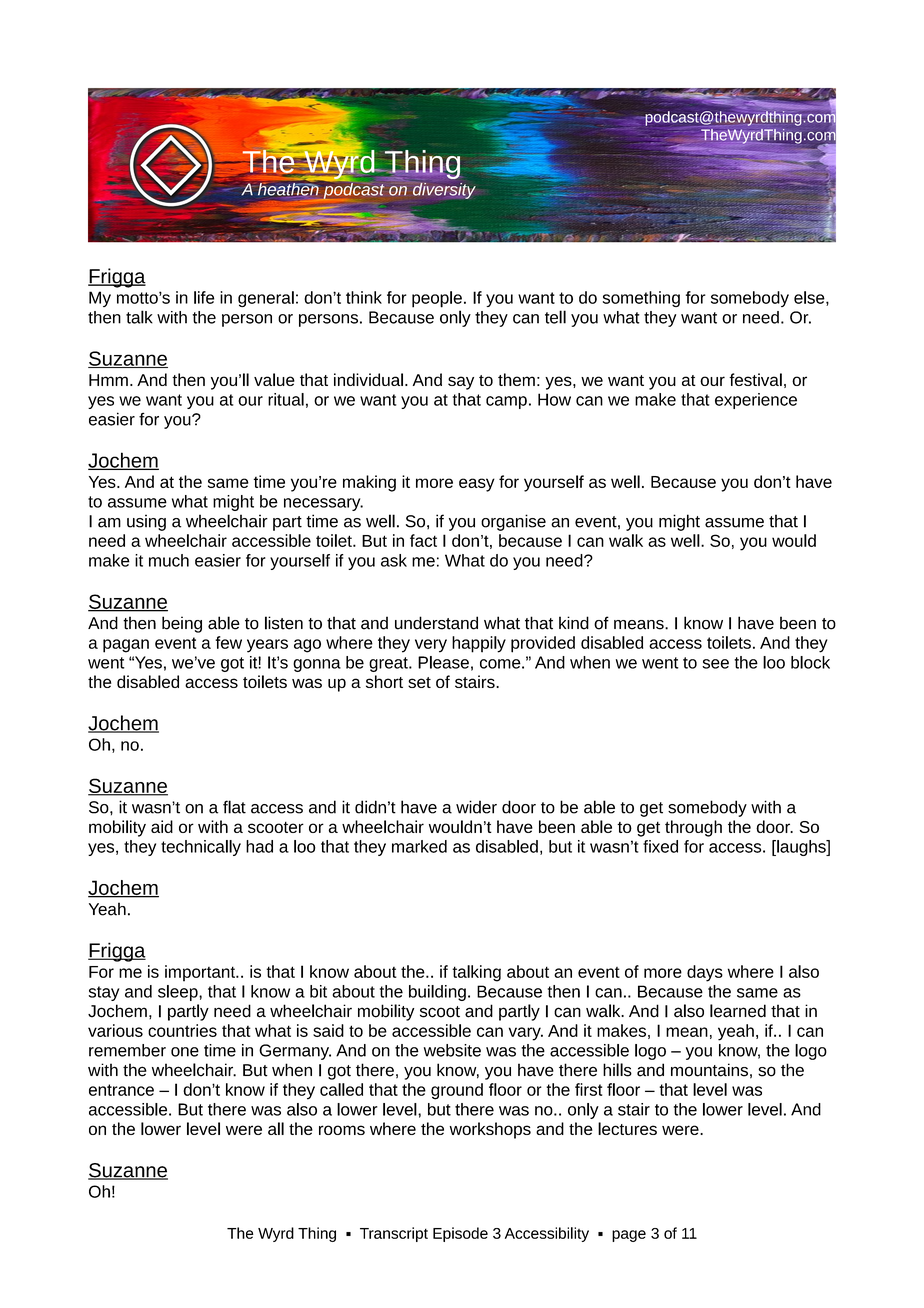  What do you see at coordinates (201, 848) in the document?
I see `technically` at bounding box center [201, 848].
